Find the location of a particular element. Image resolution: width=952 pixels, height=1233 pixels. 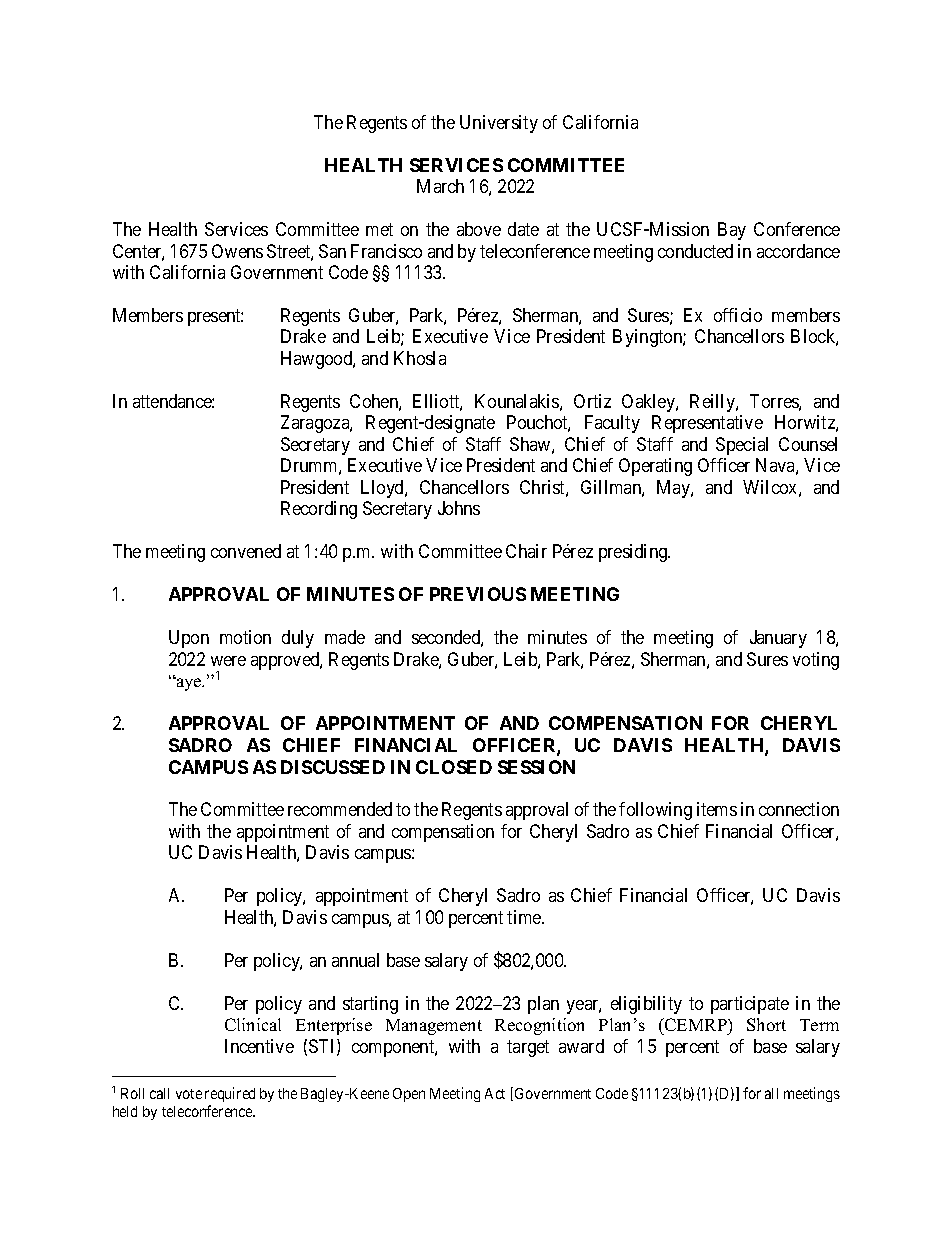

University is located at coordinates (499, 124).
